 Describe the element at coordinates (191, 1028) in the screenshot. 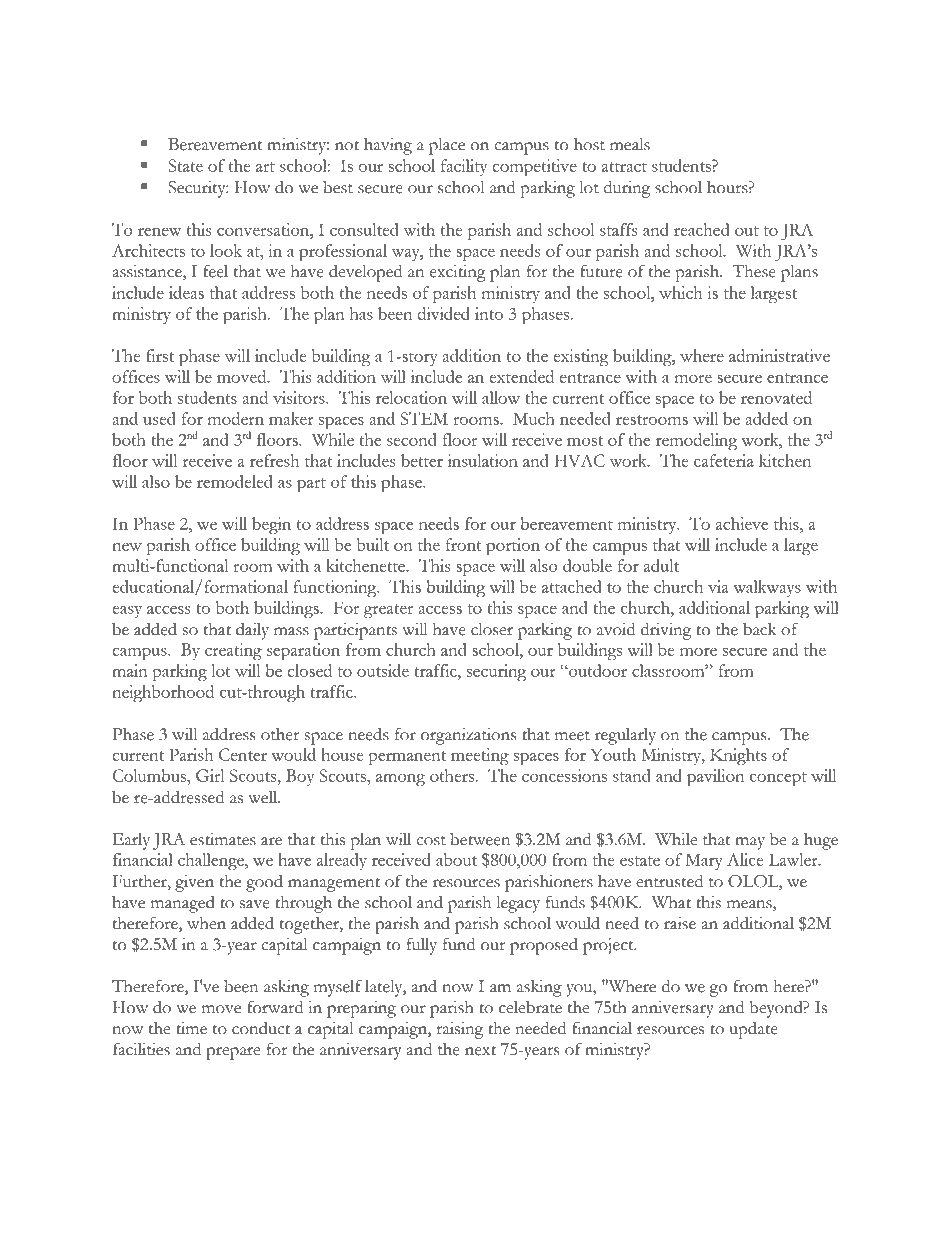

I see `time` at that location.
